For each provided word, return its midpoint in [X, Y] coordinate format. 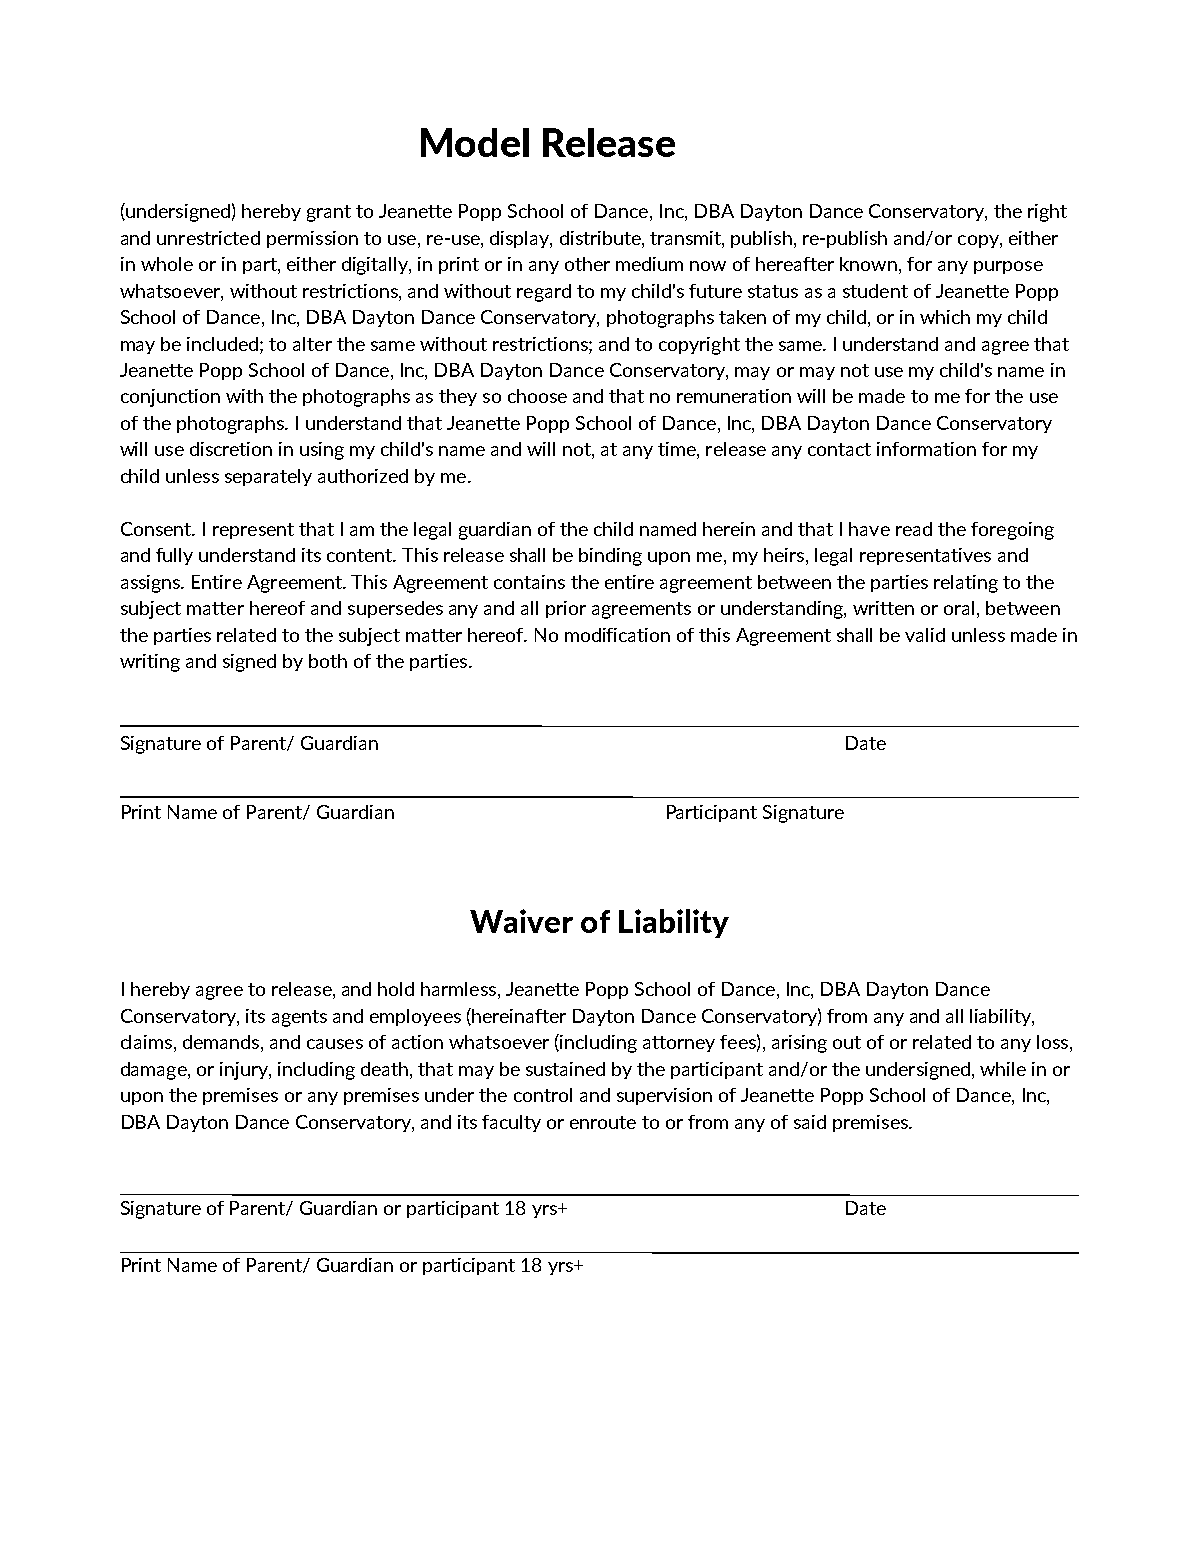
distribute [601, 238]
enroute [603, 1122]
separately [268, 477]
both [328, 661]
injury [245, 1071]
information [926, 449]
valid [925, 635]
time [678, 450]
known [868, 264]
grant [329, 213]
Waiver [521, 921]
